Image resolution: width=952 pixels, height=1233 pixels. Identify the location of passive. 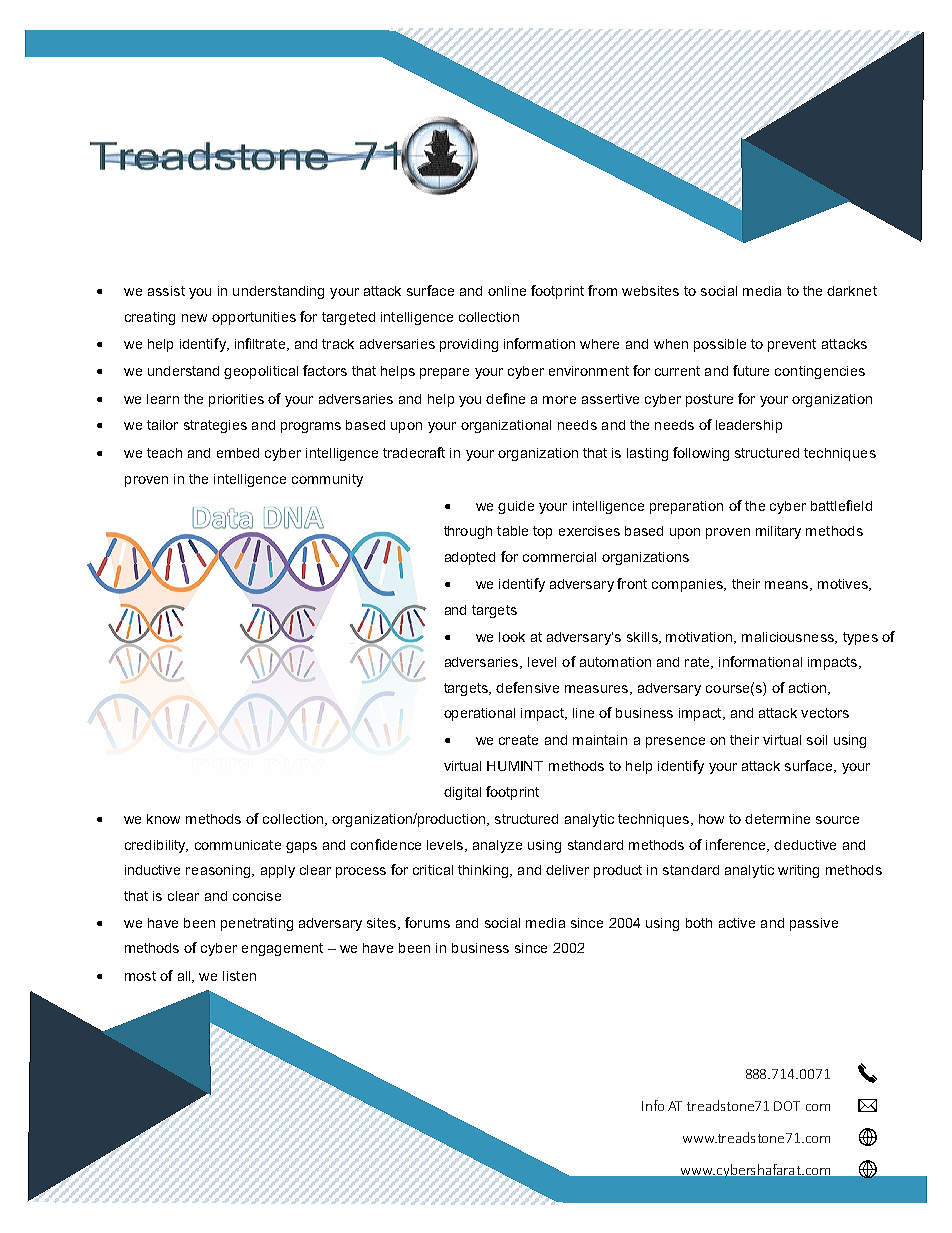
(814, 924).
